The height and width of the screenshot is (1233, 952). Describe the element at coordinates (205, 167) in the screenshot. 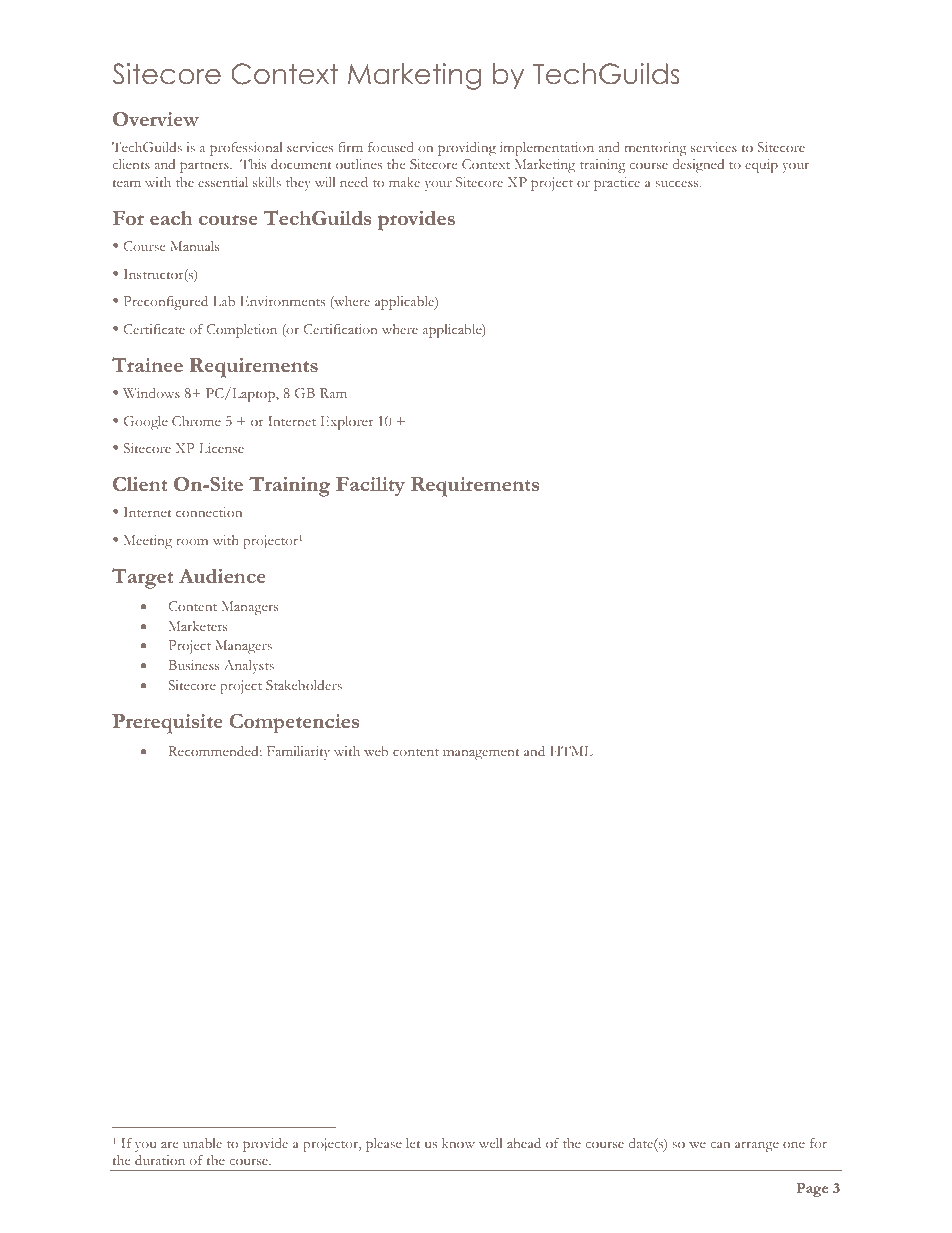

I see `partners` at that location.
